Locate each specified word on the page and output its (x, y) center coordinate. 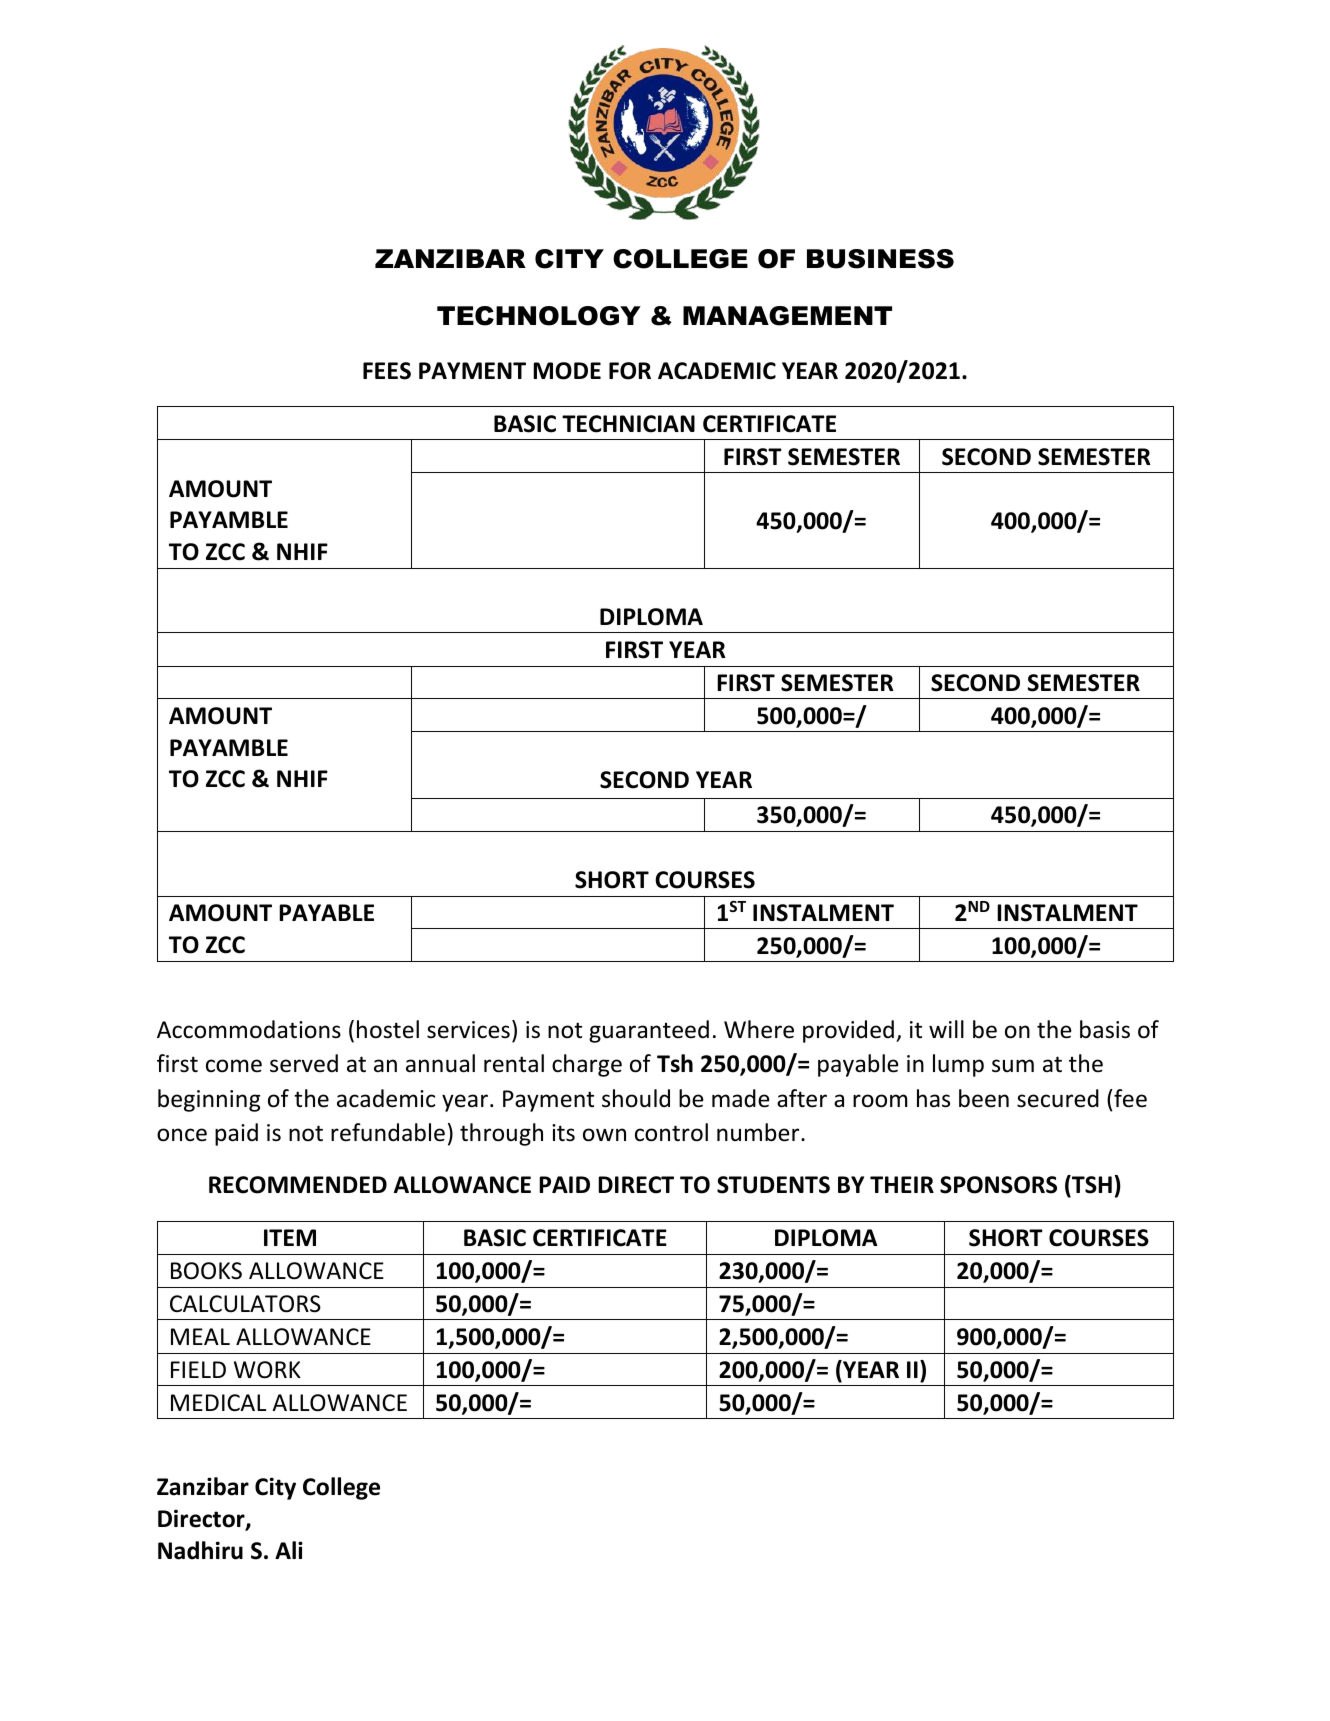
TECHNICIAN (628, 424)
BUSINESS (880, 259)
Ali (289, 1550)
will (946, 1029)
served (304, 1063)
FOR (630, 371)
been (984, 1098)
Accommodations (249, 1029)
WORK (267, 1370)
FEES (387, 371)
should (636, 1098)
